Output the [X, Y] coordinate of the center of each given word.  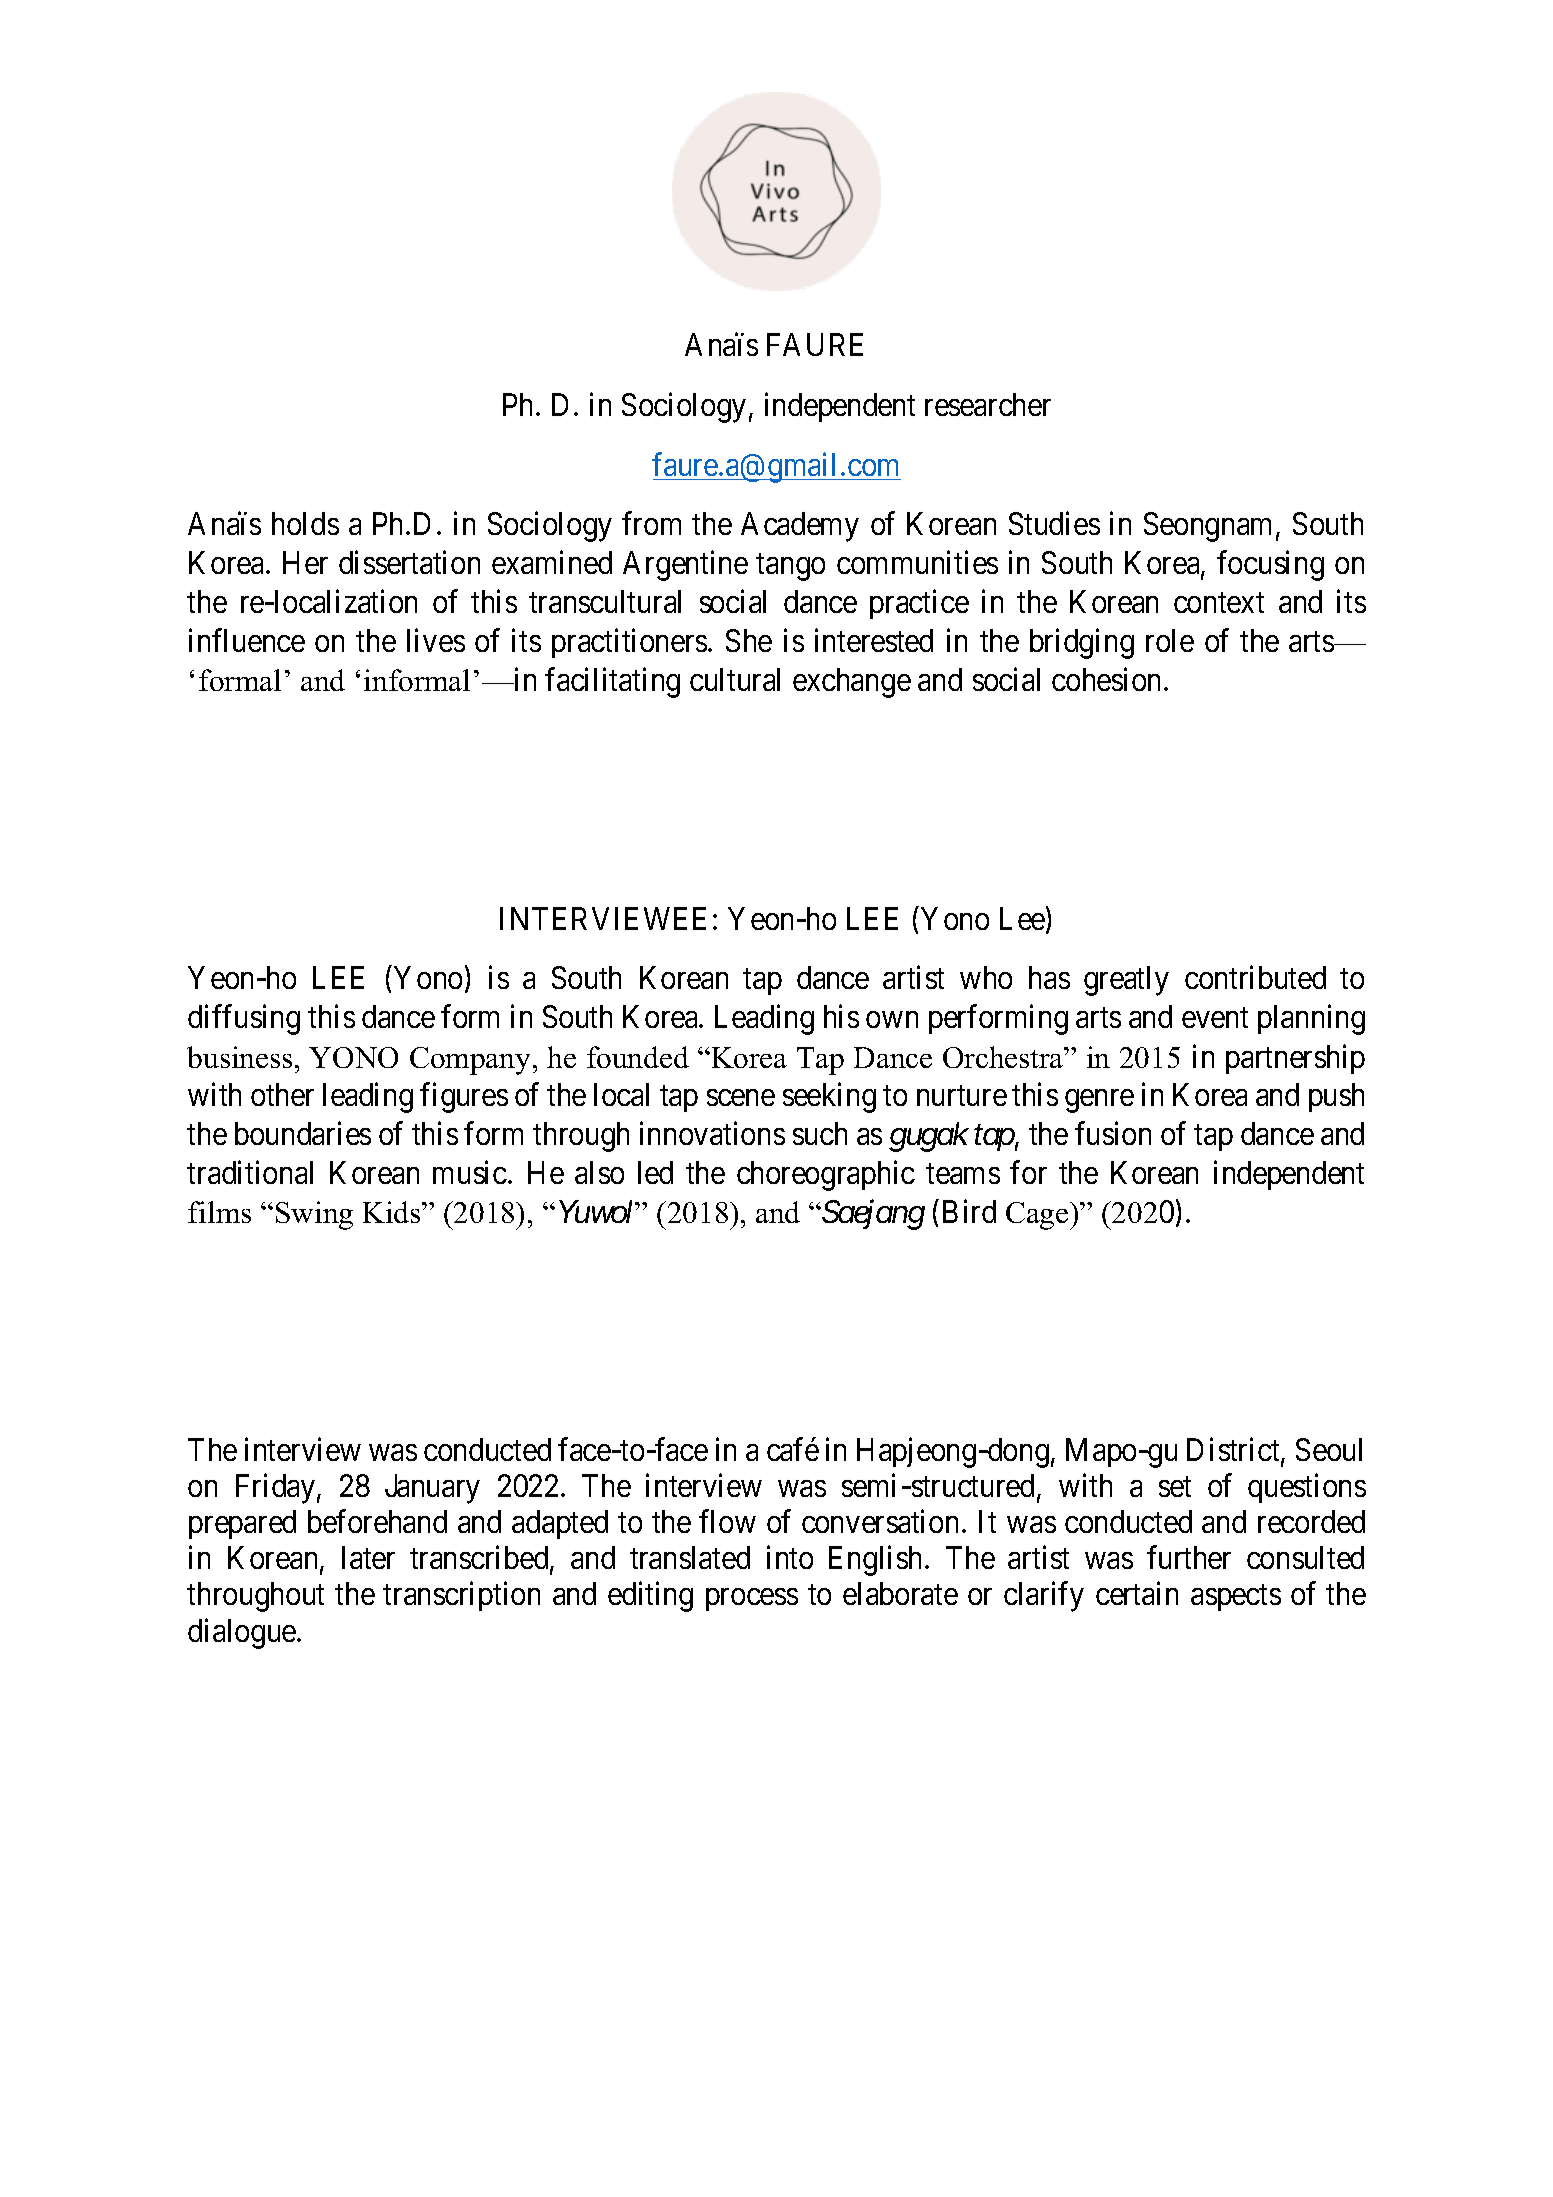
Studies [1054, 523]
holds [305, 523]
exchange [852, 683]
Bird [969, 1211]
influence [247, 640]
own [892, 1020]
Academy [800, 527]
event [1215, 1018]
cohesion [1108, 679]
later [368, 1557]
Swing [314, 1215]
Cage [1038, 1216]
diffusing [244, 1020]
